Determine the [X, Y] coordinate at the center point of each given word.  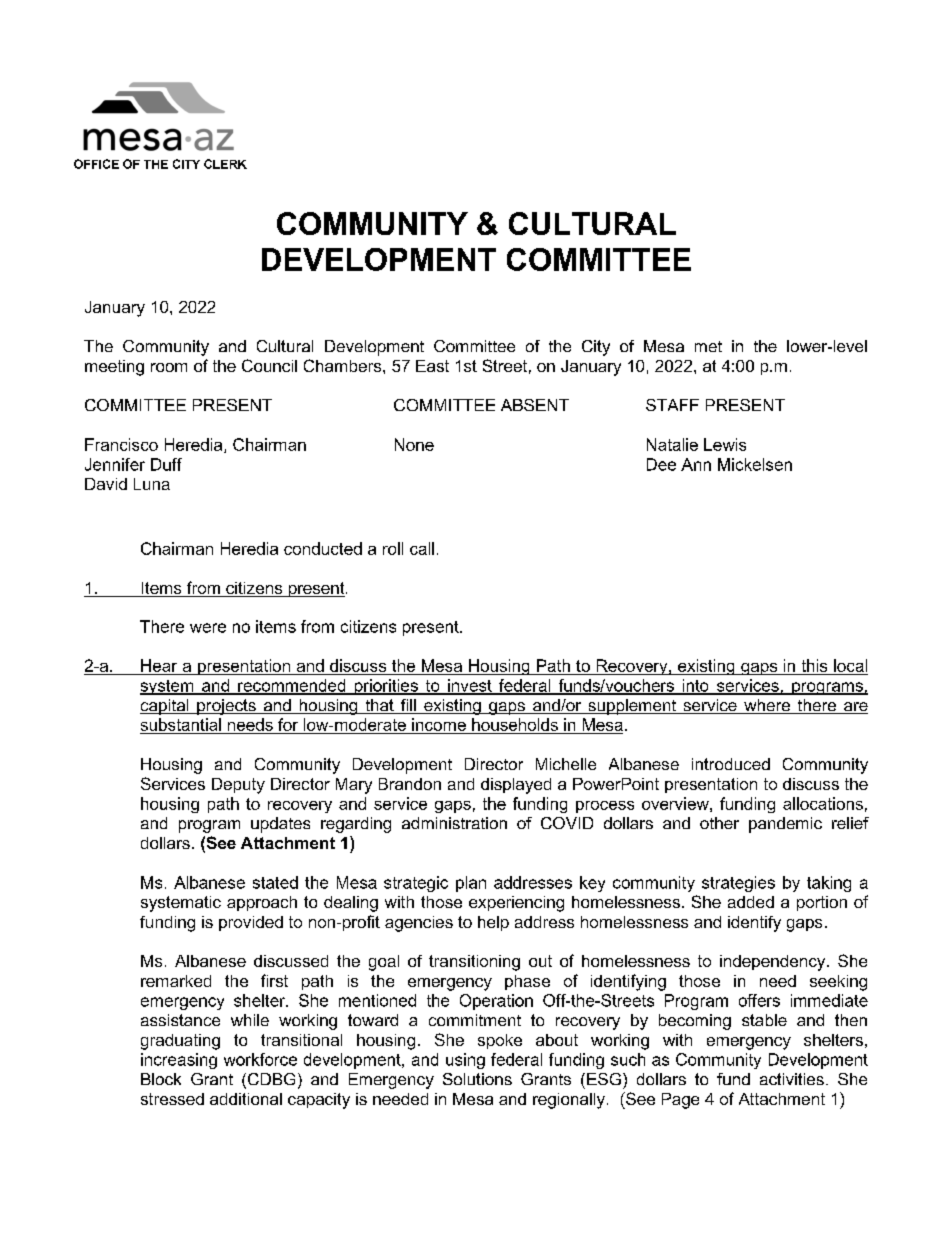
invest [470, 686]
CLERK [225, 164]
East [432, 366]
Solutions [477, 1079]
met [708, 346]
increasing [179, 1061]
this [814, 665]
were [208, 628]
